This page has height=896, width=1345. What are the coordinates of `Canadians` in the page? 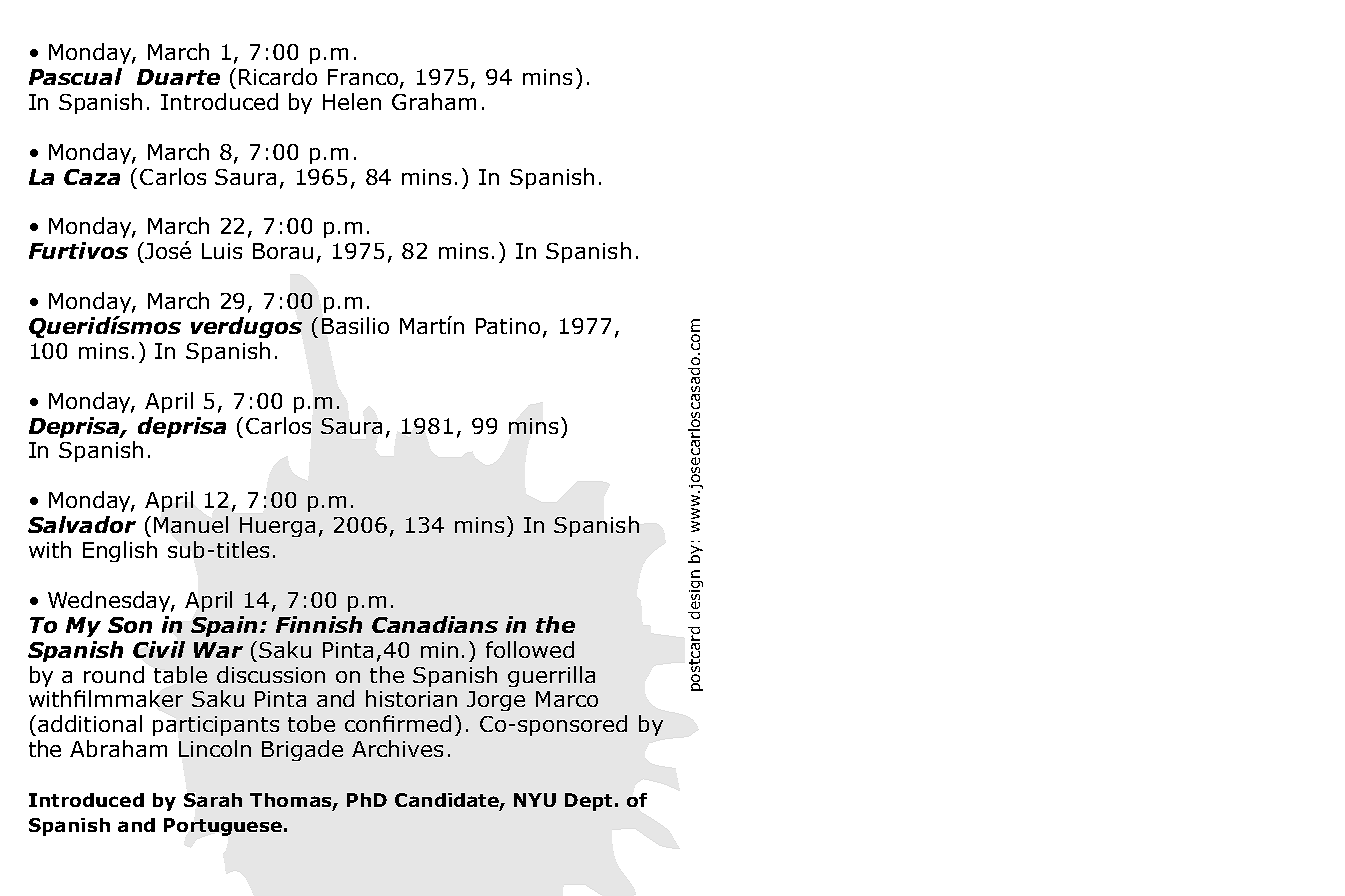 It's located at (435, 624).
